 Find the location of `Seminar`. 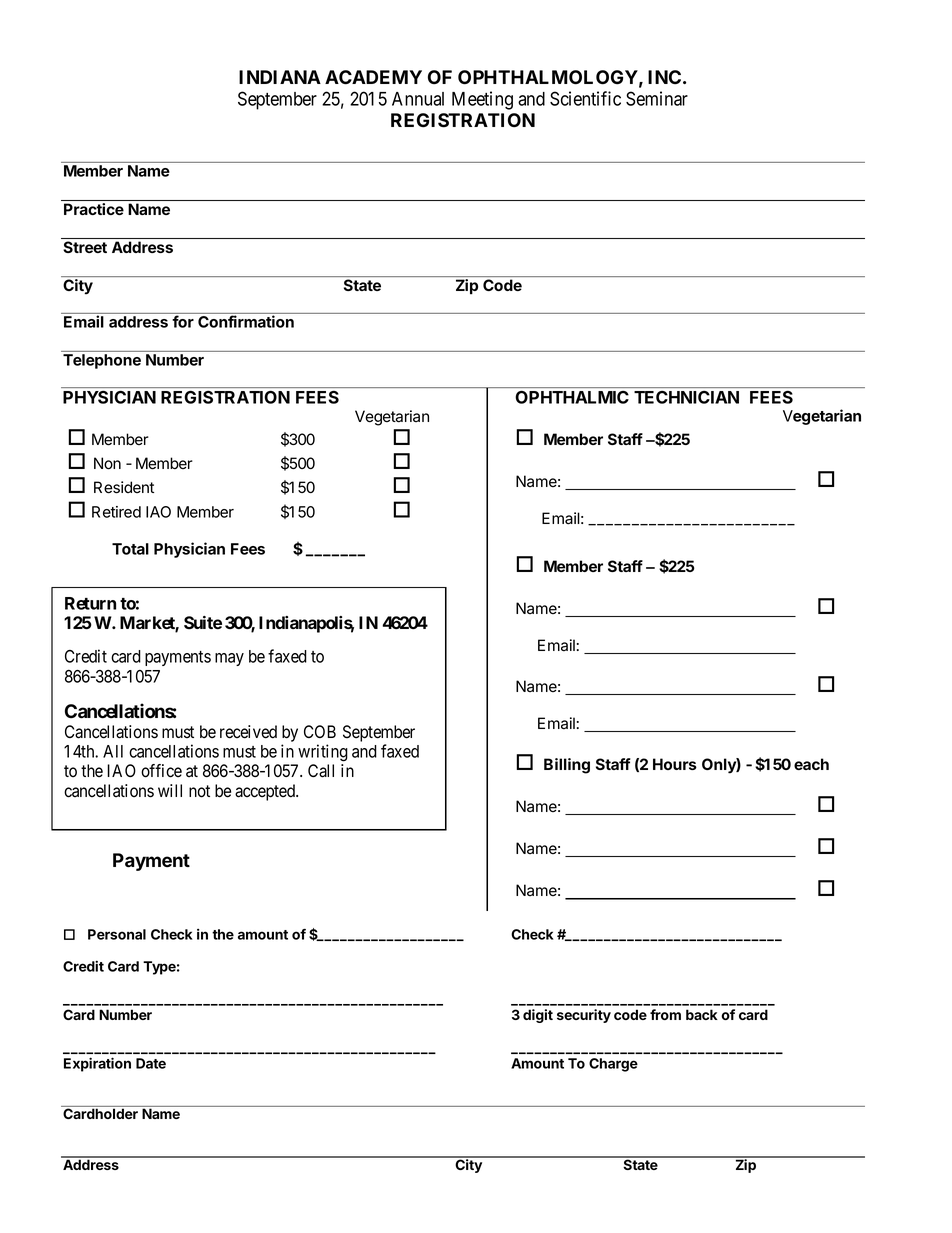

Seminar is located at coordinates (657, 98).
